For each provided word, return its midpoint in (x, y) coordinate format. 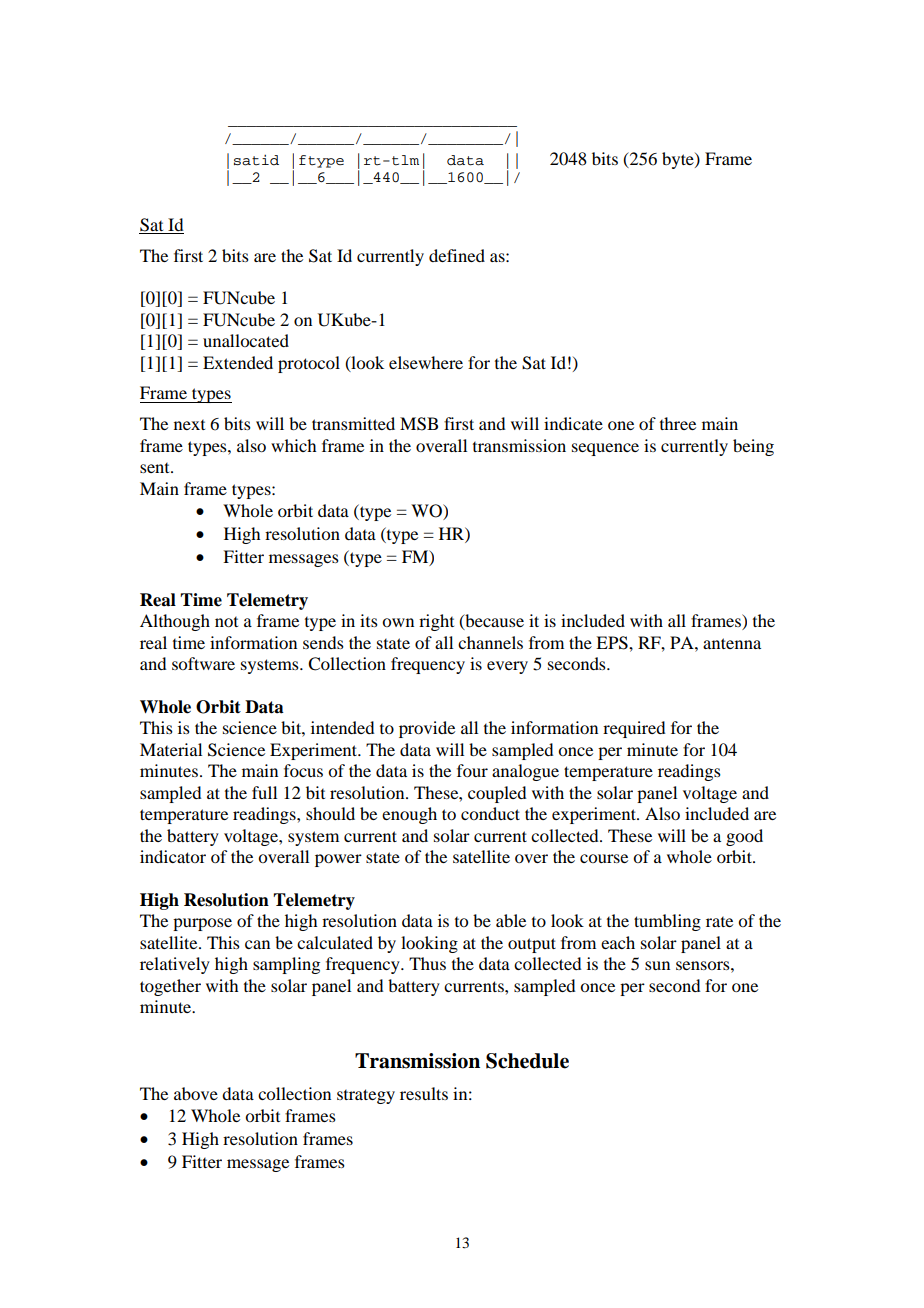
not (226, 622)
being (753, 447)
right (436, 622)
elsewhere (426, 362)
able (511, 920)
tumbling (667, 922)
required (634, 729)
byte (679, 160)
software (203, 663)
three (678, 423)
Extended (238, 362)
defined (457, 255)
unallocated (246, 340)
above (196, 1093)
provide (427, 729)
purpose (202, 924)
